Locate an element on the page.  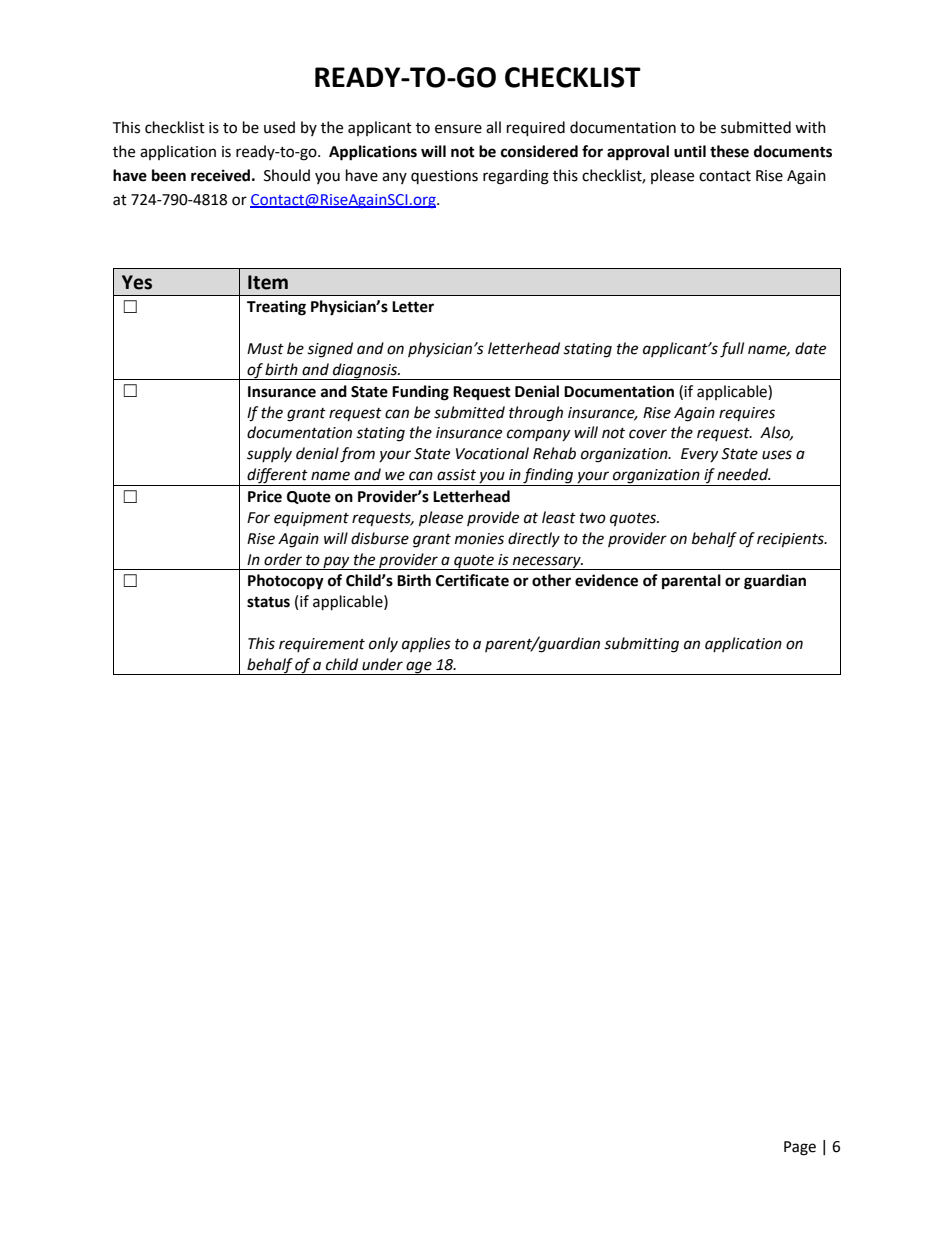
only is located at coordinates (383, 644).
